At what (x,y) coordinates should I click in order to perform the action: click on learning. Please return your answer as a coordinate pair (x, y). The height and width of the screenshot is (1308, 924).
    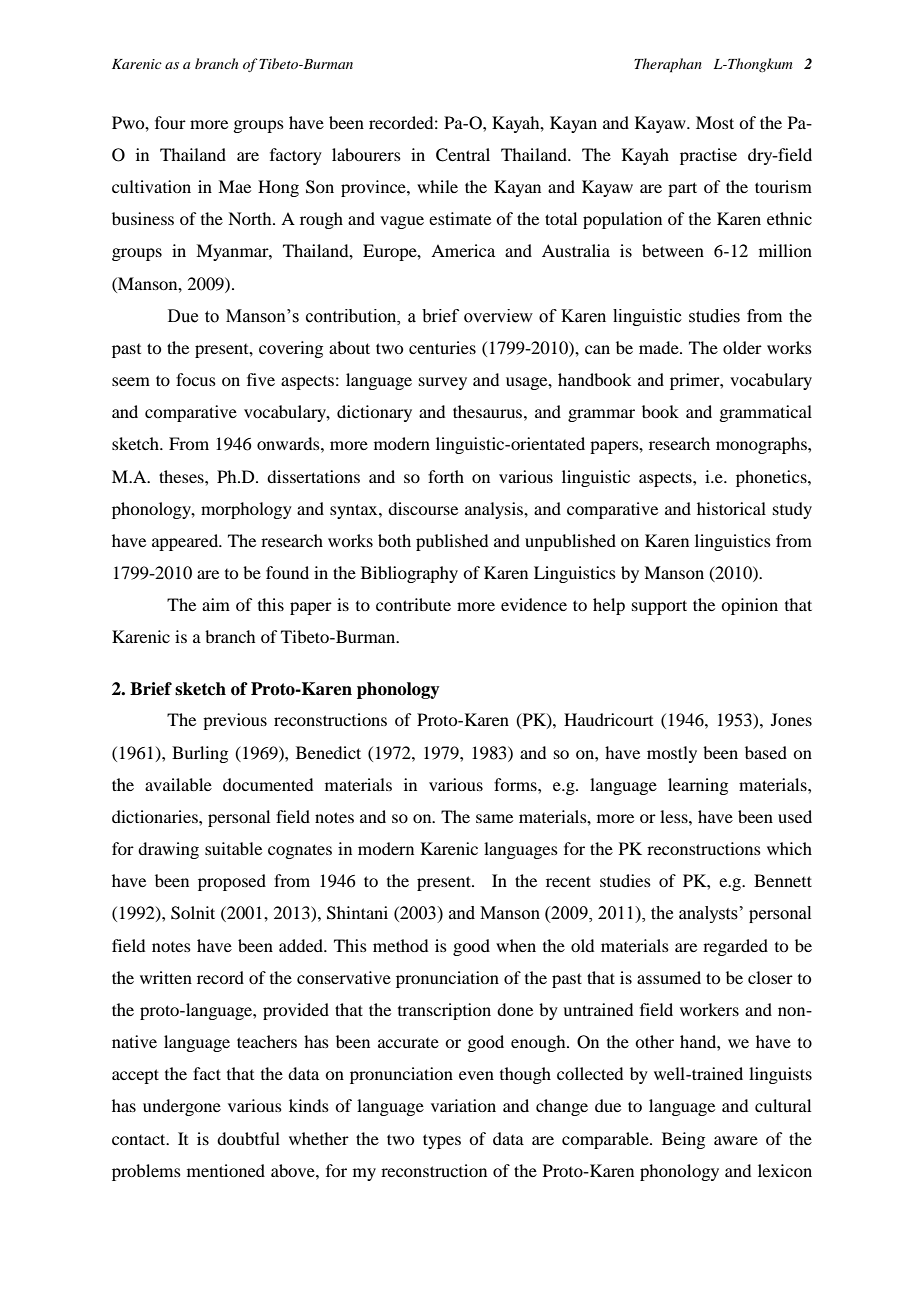
    Looking at the image, I should click on (698, 786).
